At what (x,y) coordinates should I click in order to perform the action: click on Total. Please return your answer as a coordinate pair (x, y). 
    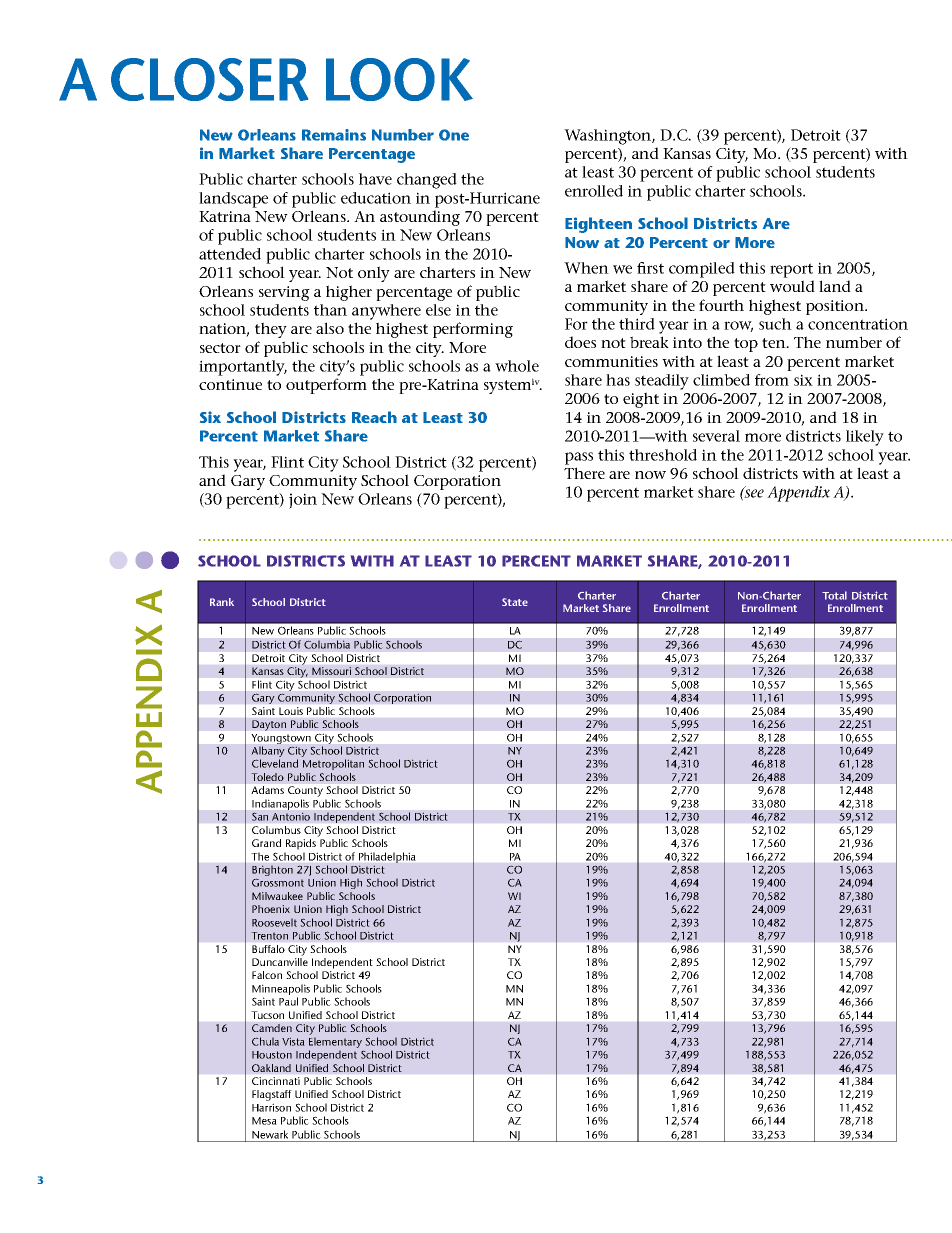
    Looking at the image, I should click on (834, 595).
